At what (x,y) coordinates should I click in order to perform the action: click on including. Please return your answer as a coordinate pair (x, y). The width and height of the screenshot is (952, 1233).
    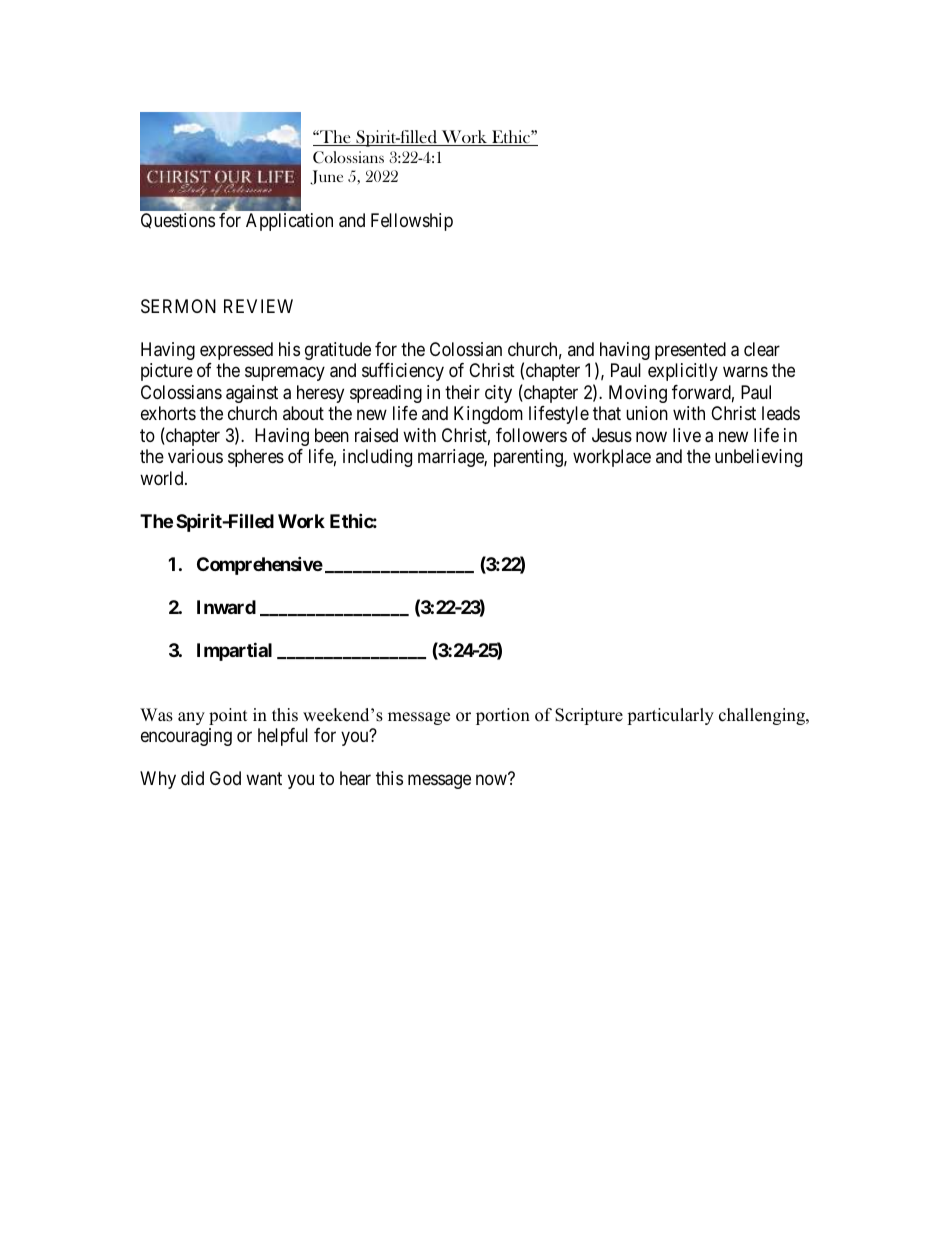
    Looking at the image, I should click on (377, 458).
